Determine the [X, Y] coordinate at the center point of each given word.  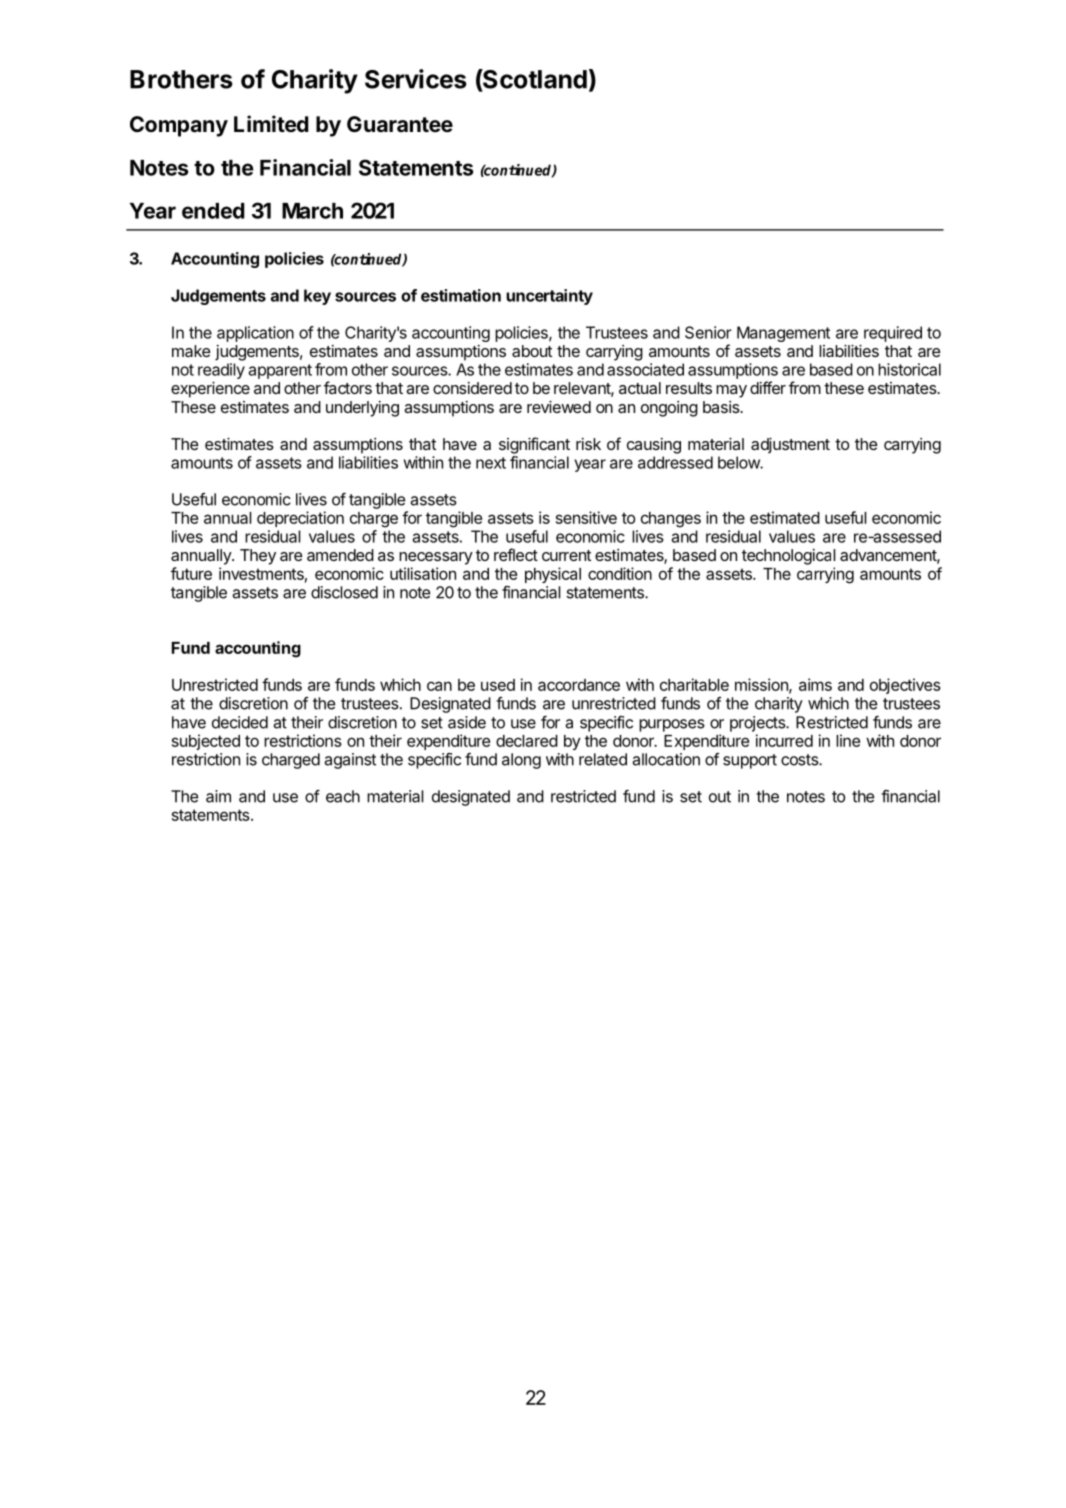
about [532, 351]
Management [783, 334]
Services [416, 79]
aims [815, 684]
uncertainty [549, 297]
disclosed [344, 592]
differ [768, 387]
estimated [785, 517]
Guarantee [400, 124]
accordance [579, 685]
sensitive [586, 517]
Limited [271, 123]
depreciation [300, 519]
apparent [280, 371]
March [312, 211]
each [343, 796]
